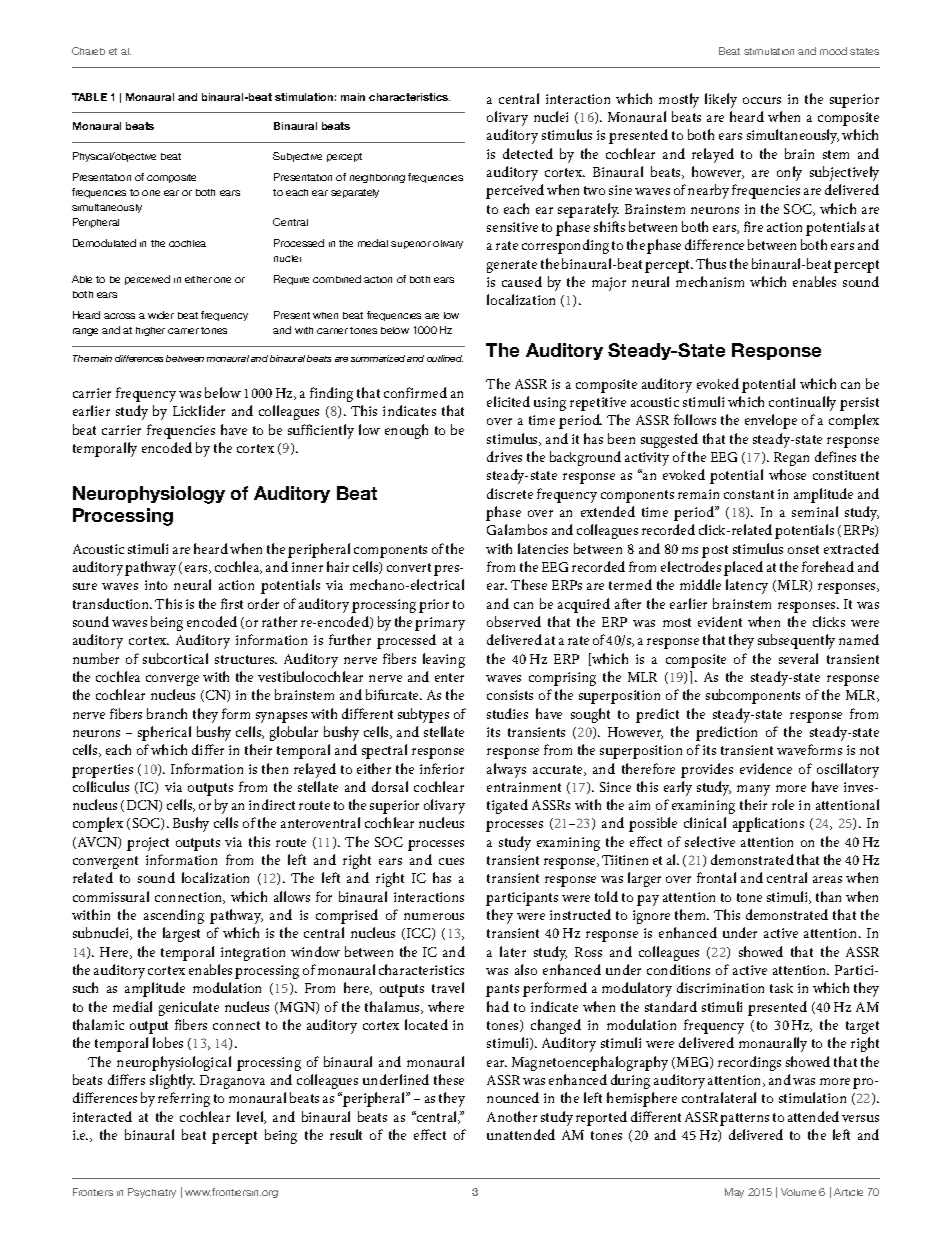 The height and width of the page is (1247, 952). Describe the element at coordinates (451, 861) in the page. I see `cues` at that location.
